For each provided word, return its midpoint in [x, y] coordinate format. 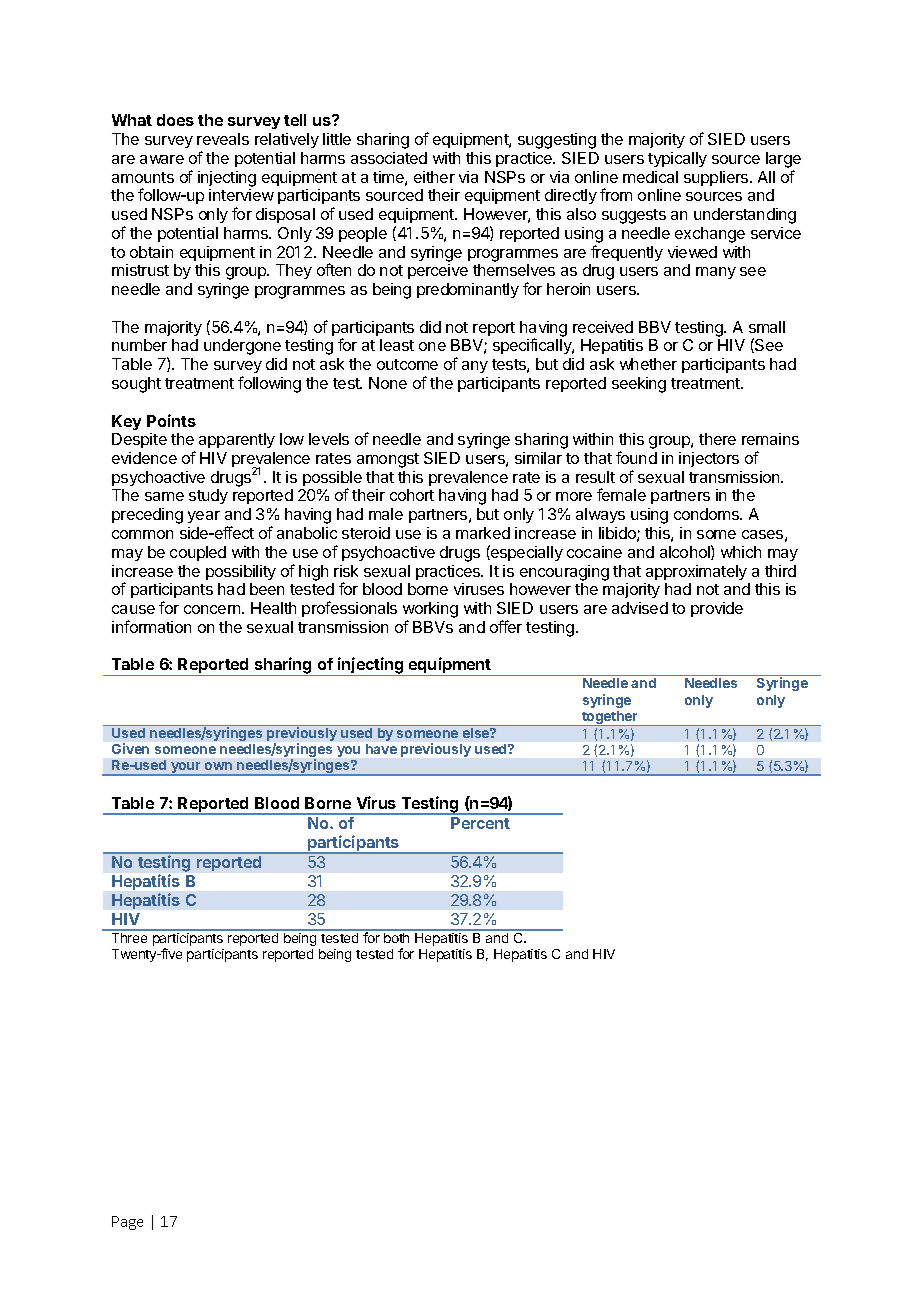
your [186, 769]
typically [677, 159]
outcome [407, 364]
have [381, 749]
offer [506, 626]
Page [127, 1223]
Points [171, 420]
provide [717, 609]
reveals [223, 139]
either [434, 177]
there [717, 439]
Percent [480, 823]
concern [213, 609]
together [610, 718]
